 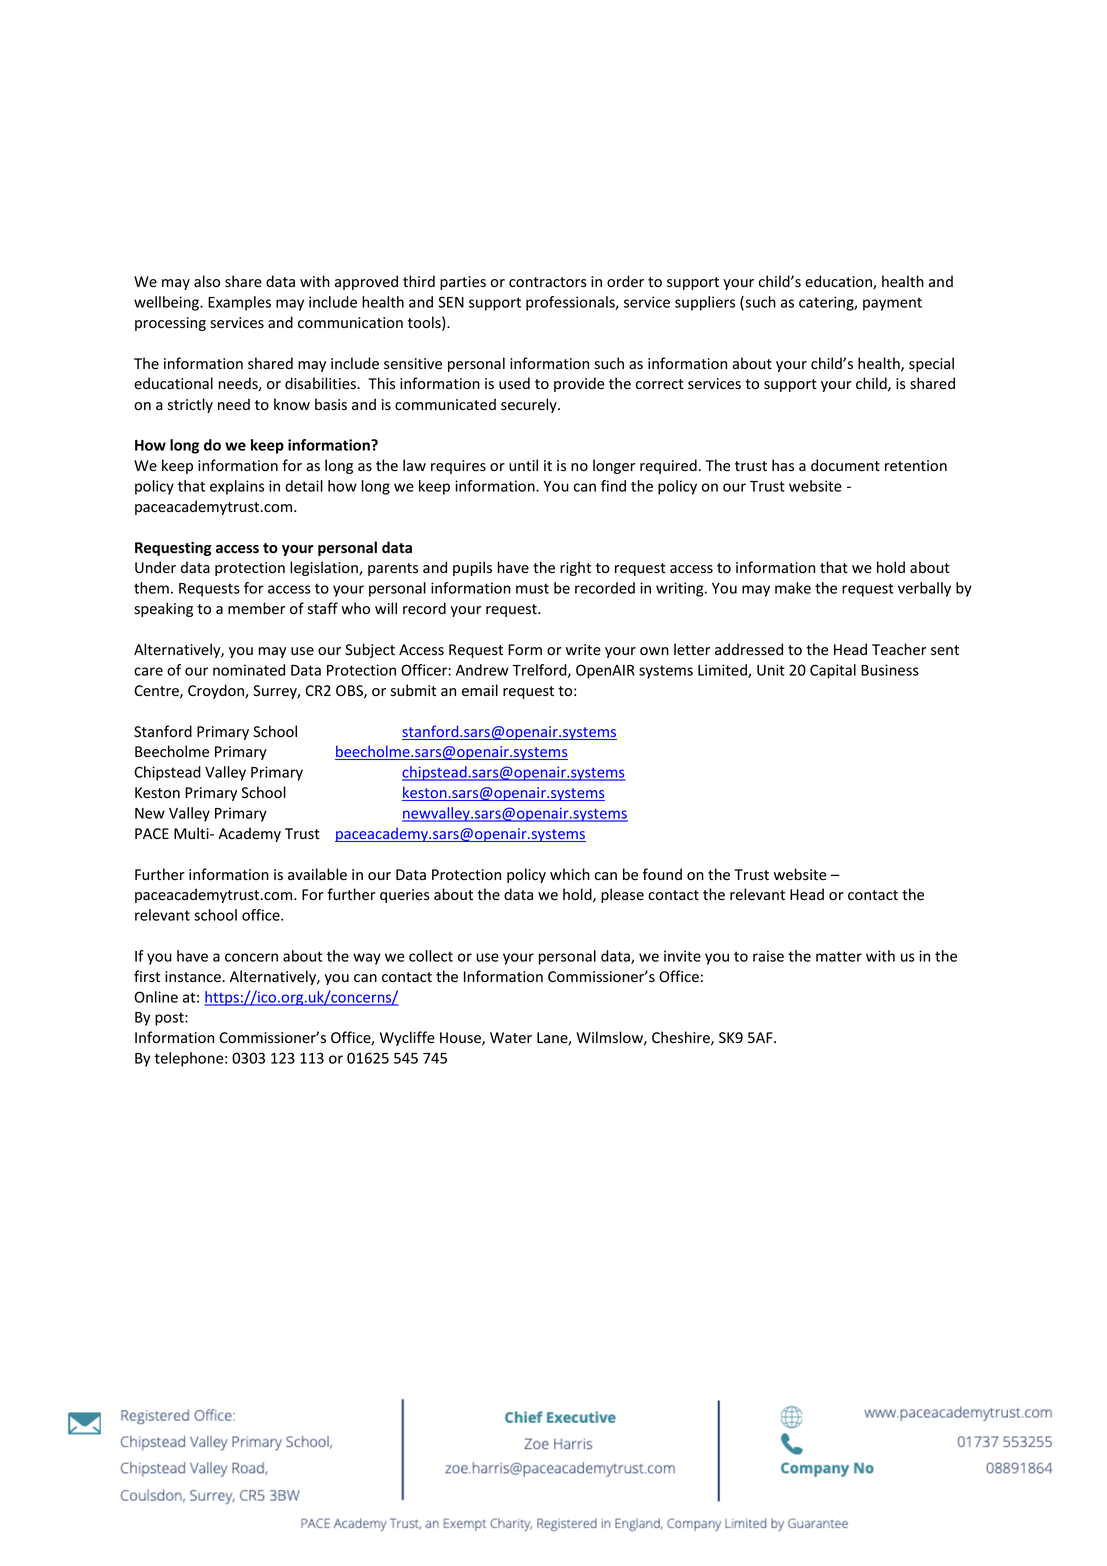 I want to click on which, so click(x=570, y=874).
